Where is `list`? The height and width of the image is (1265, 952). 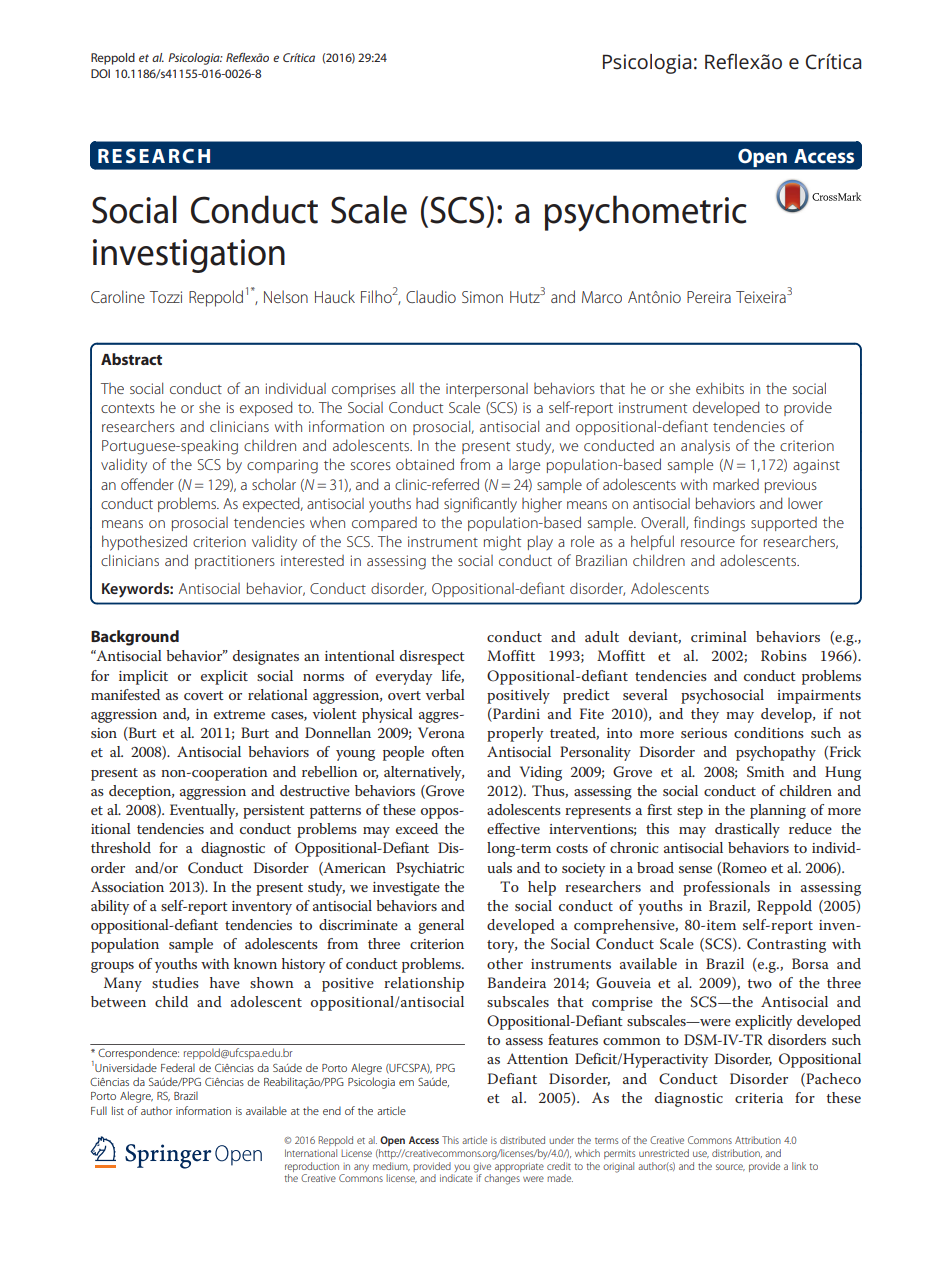
list is located at coordinates (118, 1110).
